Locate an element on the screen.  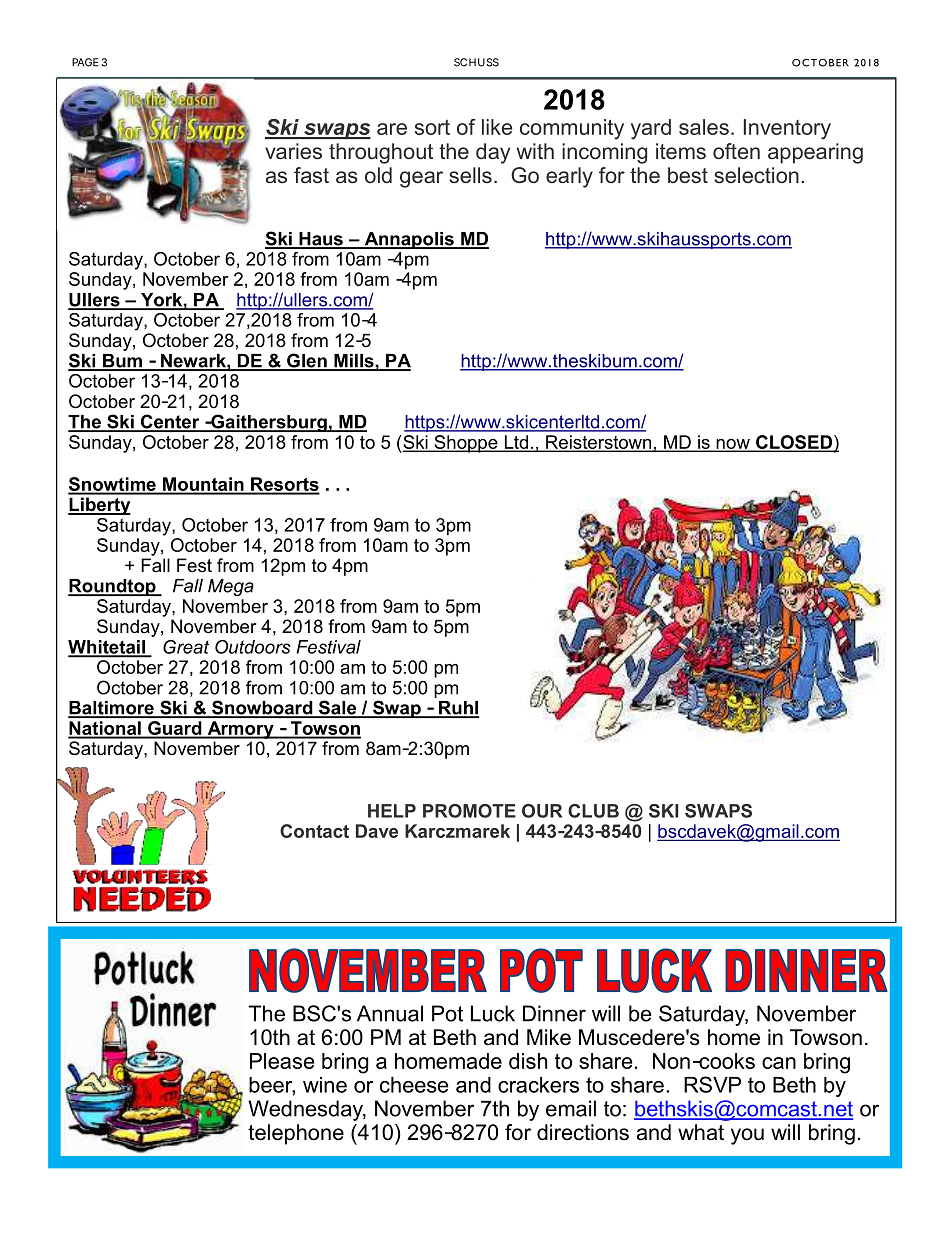
crackers is located at coordinates (538, 1085).
